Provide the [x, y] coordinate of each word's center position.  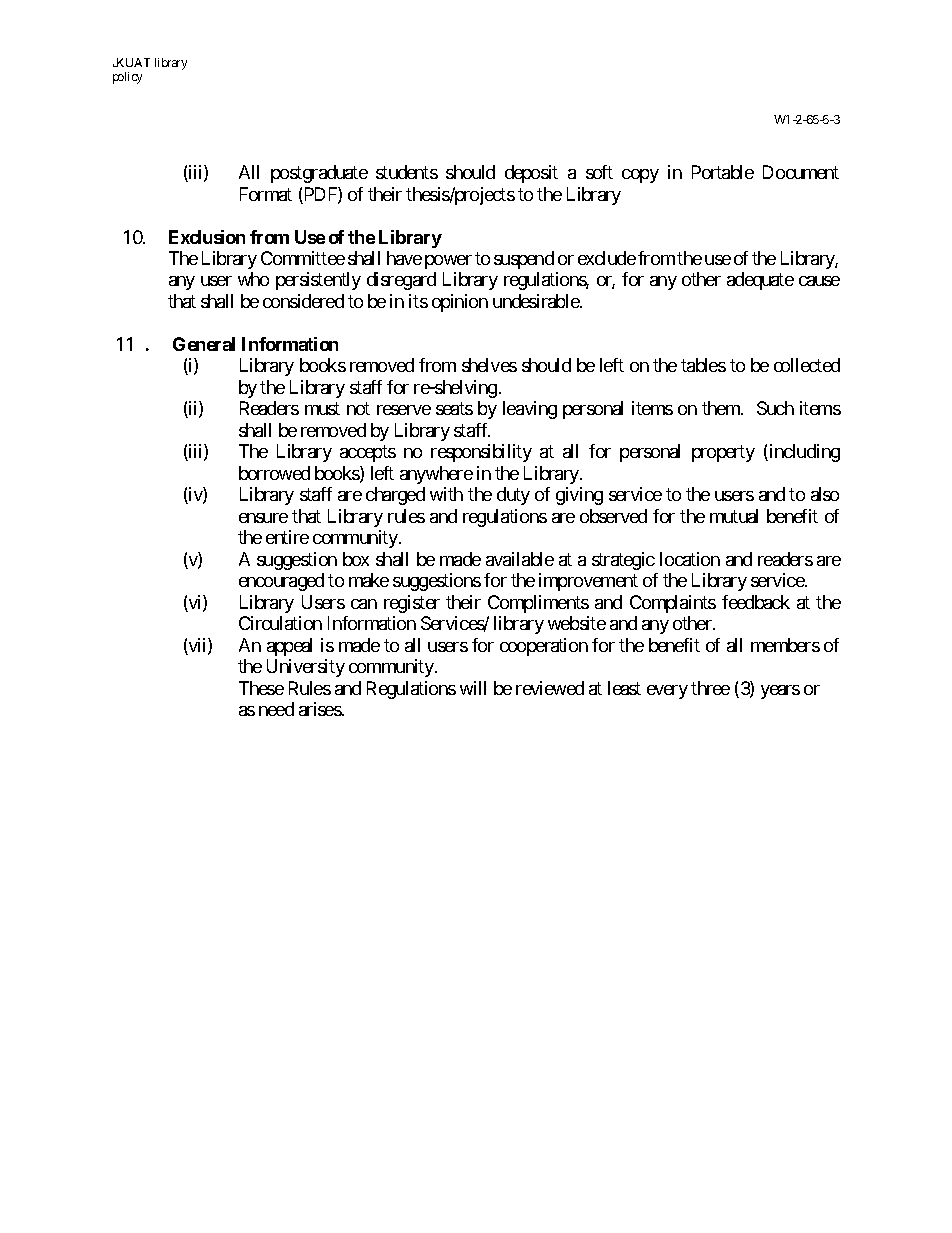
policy [127, 78]
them [722, 408]
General [204, 344]
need [276, 709]
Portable [723, 172]
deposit [531, 174]
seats [454, 409]
